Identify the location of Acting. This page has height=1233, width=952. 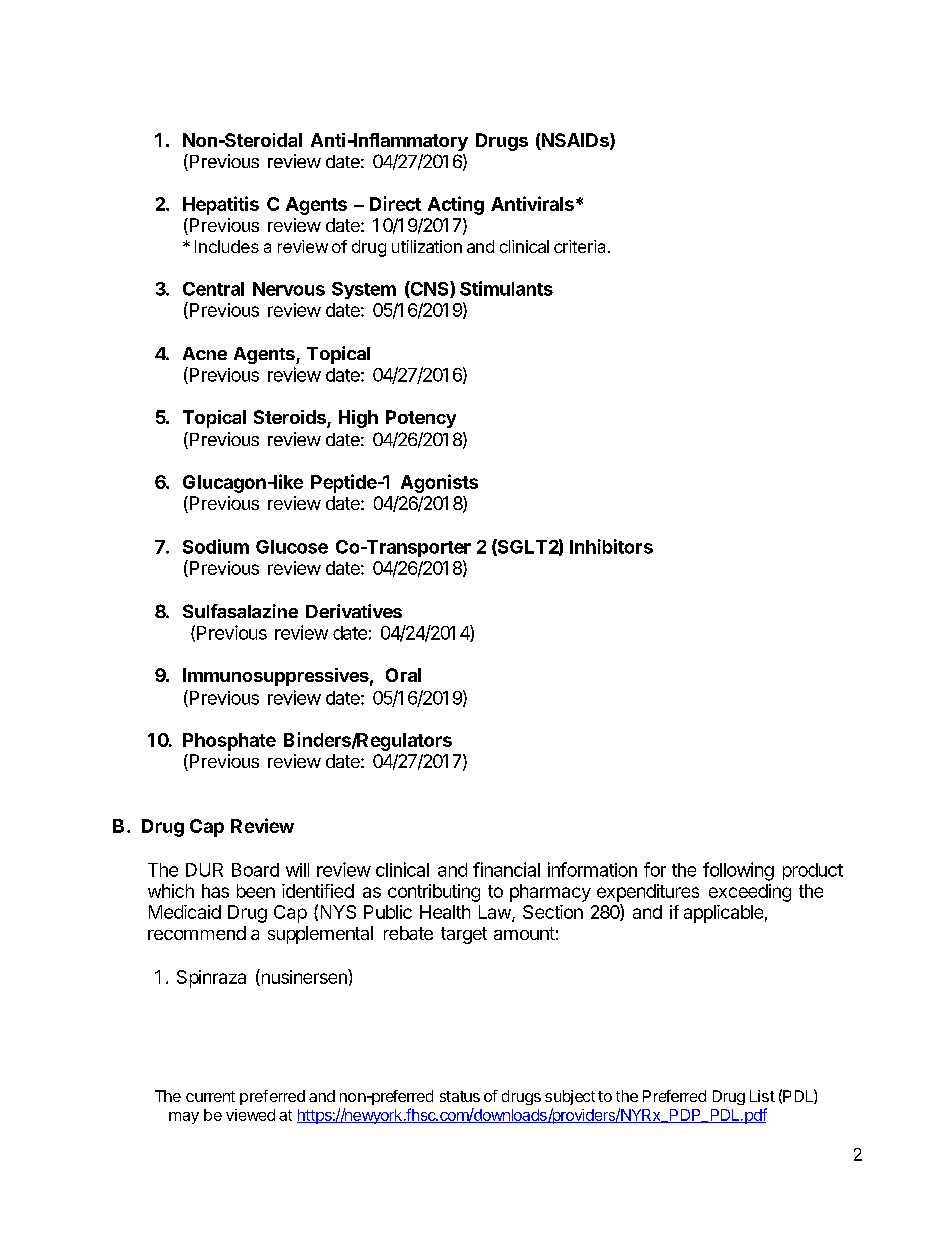
(456, 205).
